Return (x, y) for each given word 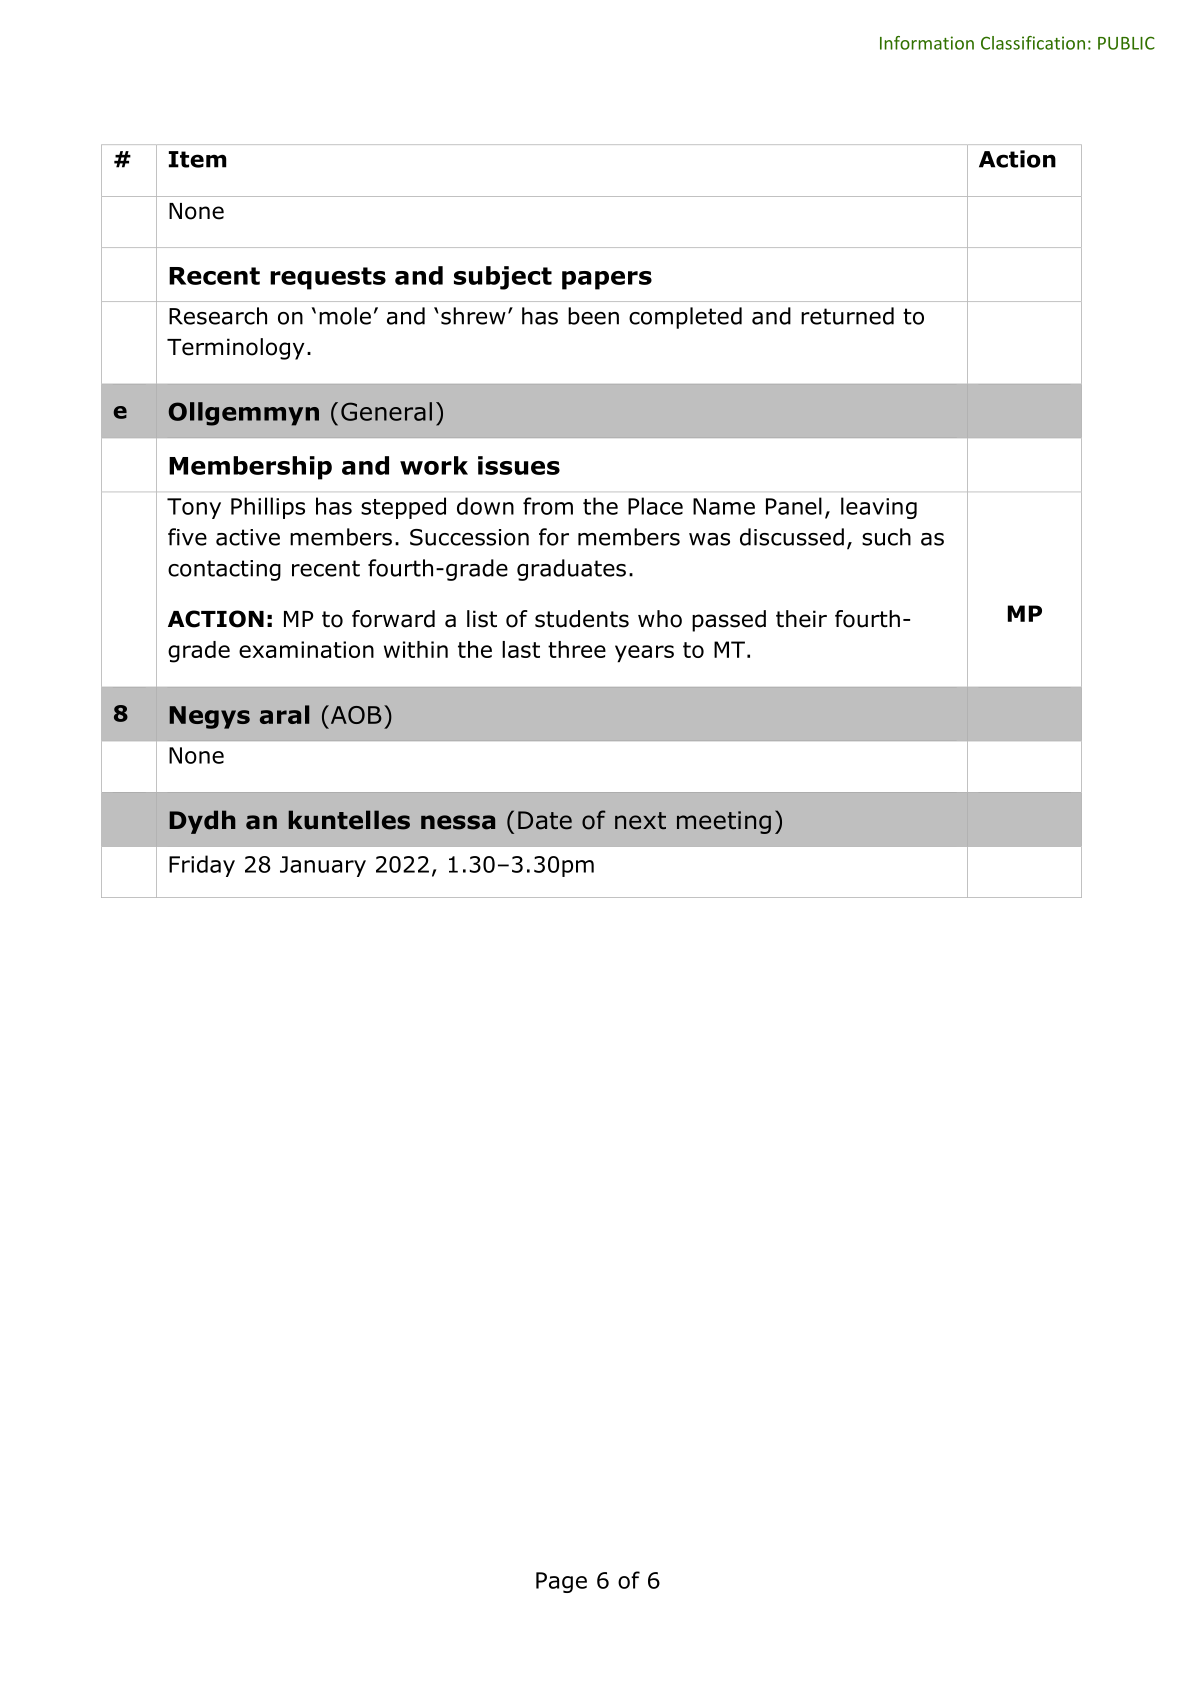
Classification (1033, 43)
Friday (202, 866)
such (886, 537)
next (640, 821)
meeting (724, 822)
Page (561, 1582)
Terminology (236, 349)
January (323, 866)
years (644, 654)
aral (284, 714)
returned (847, 316)
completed (685, 318)
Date (545, 820)
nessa (458, 822)
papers (607, 280)
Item (198, 159)
